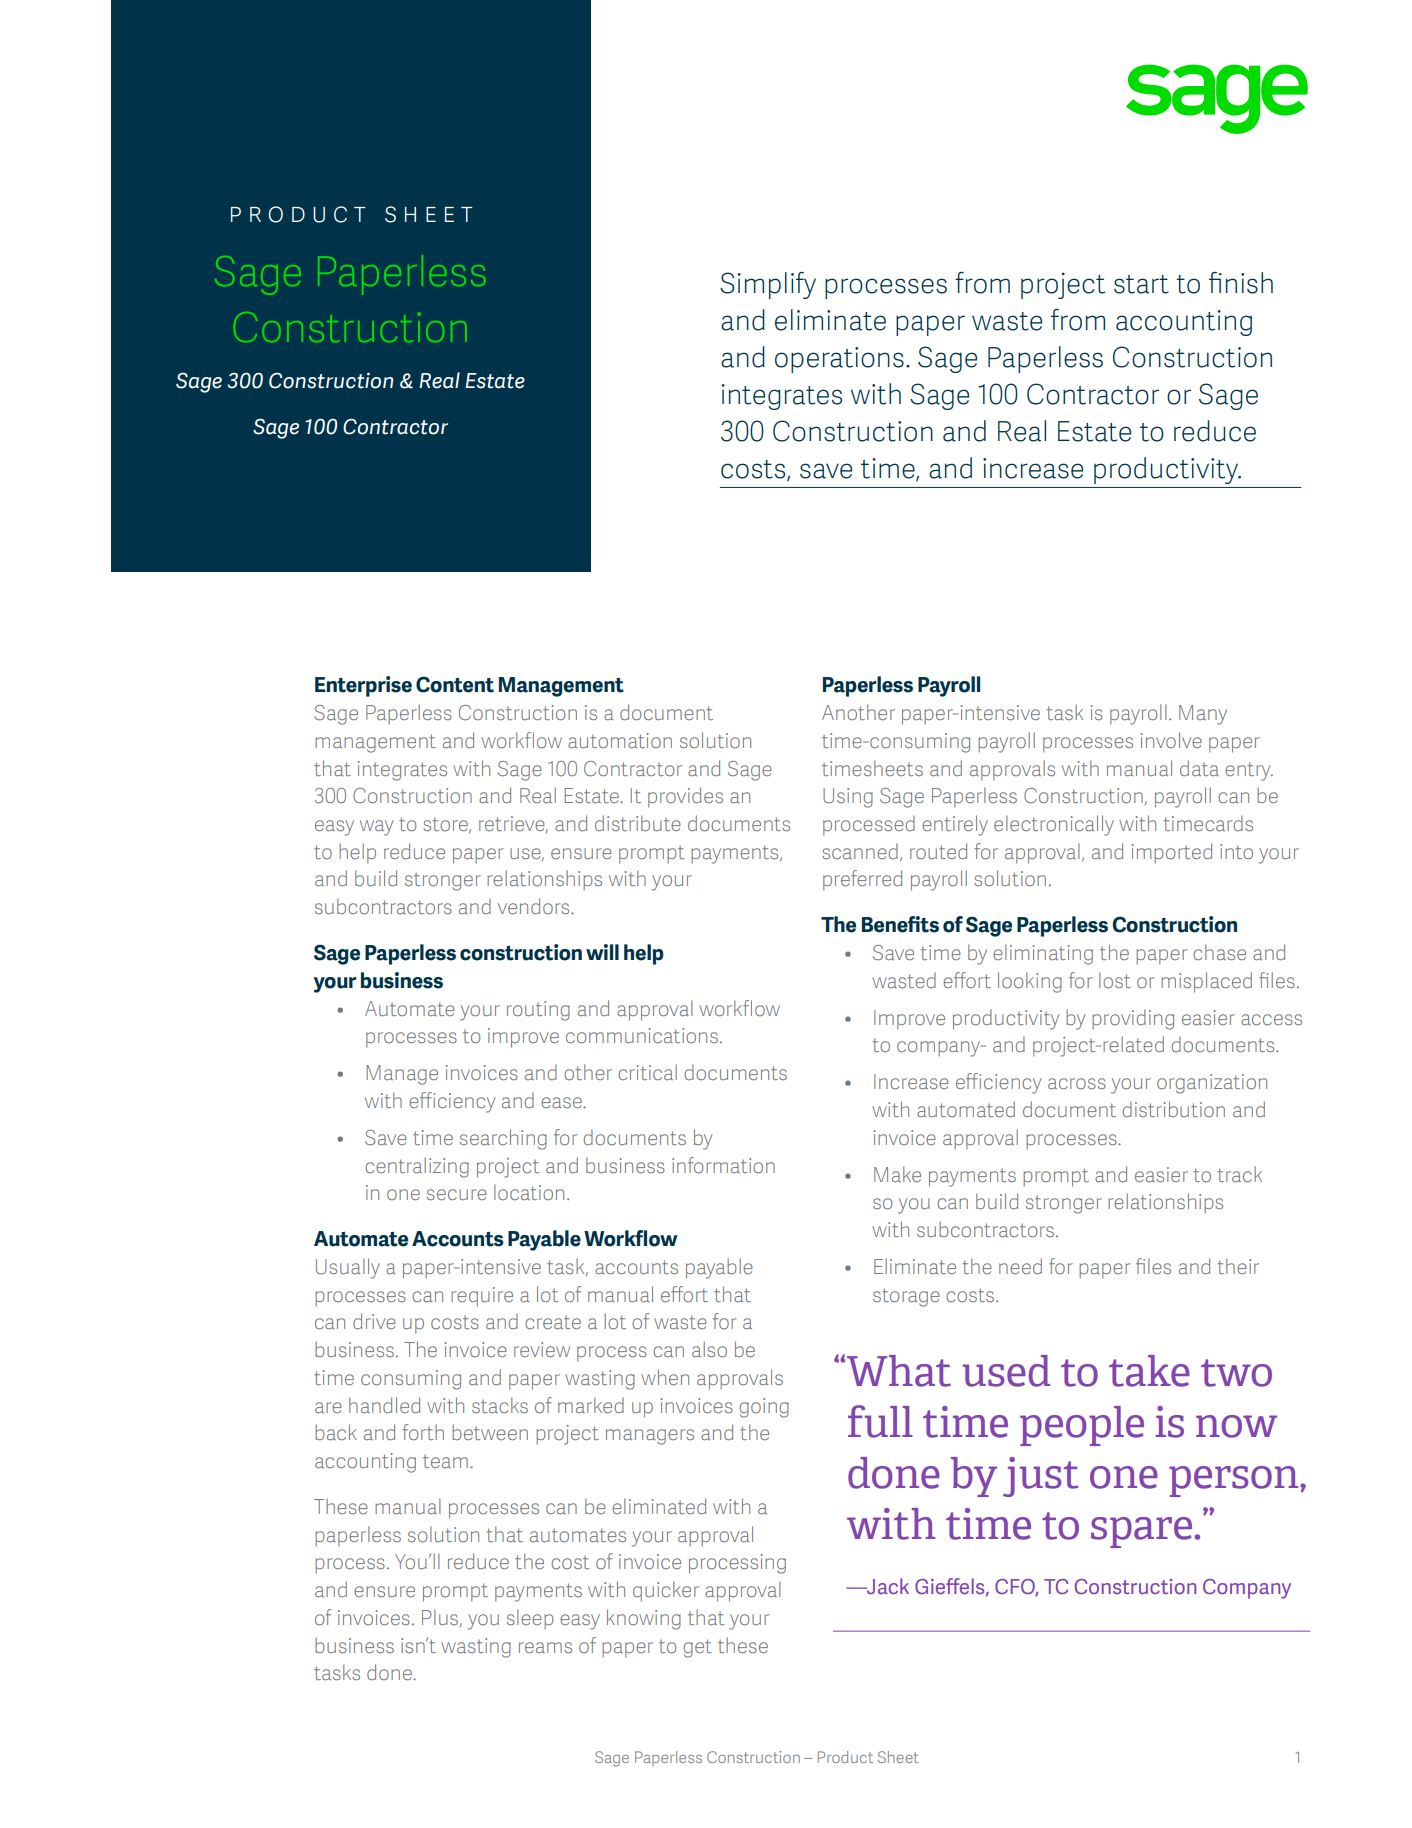 This screenshot has height=1828, width=1412. I want to click on Plus, so click(441, 1618).
